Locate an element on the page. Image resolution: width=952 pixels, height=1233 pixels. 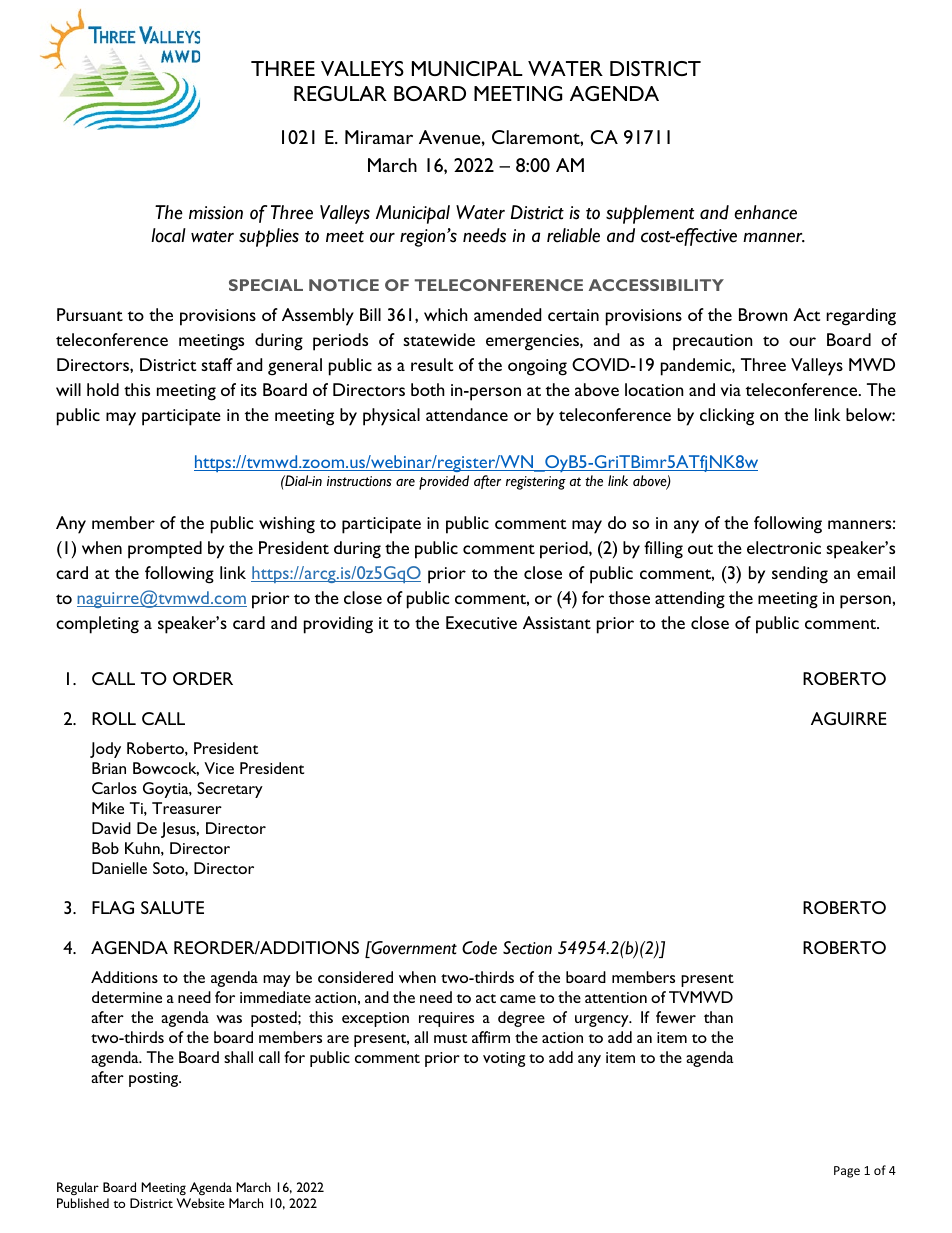
prompted is located at coordinates (165, 550).
